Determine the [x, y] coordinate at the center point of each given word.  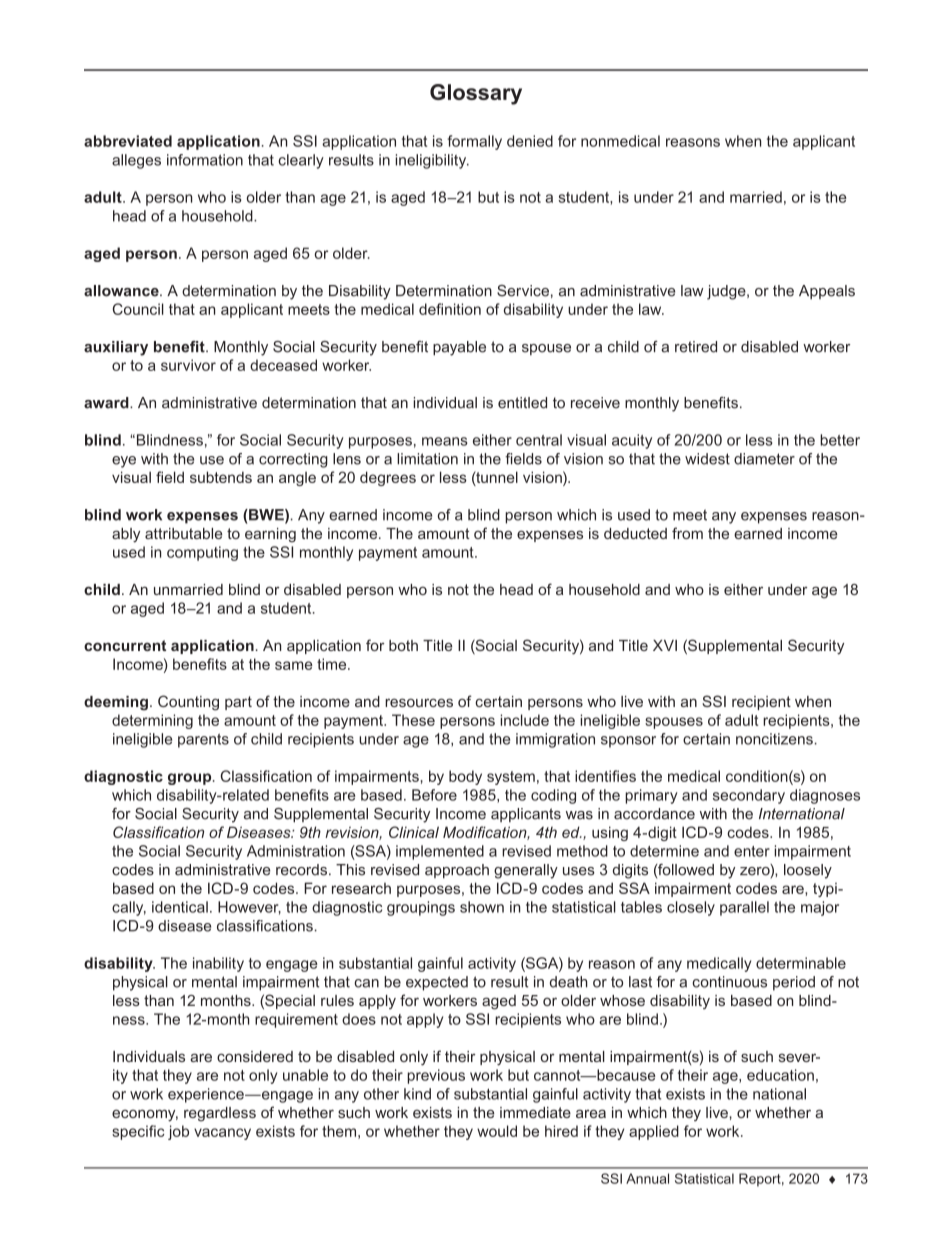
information [205, 160]
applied [654, 1132]
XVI [665, 645]
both [403, 645]
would [497, 1131]
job [178, 1132]
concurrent [125, 645]
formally [474, 142]
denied [530, 141]
